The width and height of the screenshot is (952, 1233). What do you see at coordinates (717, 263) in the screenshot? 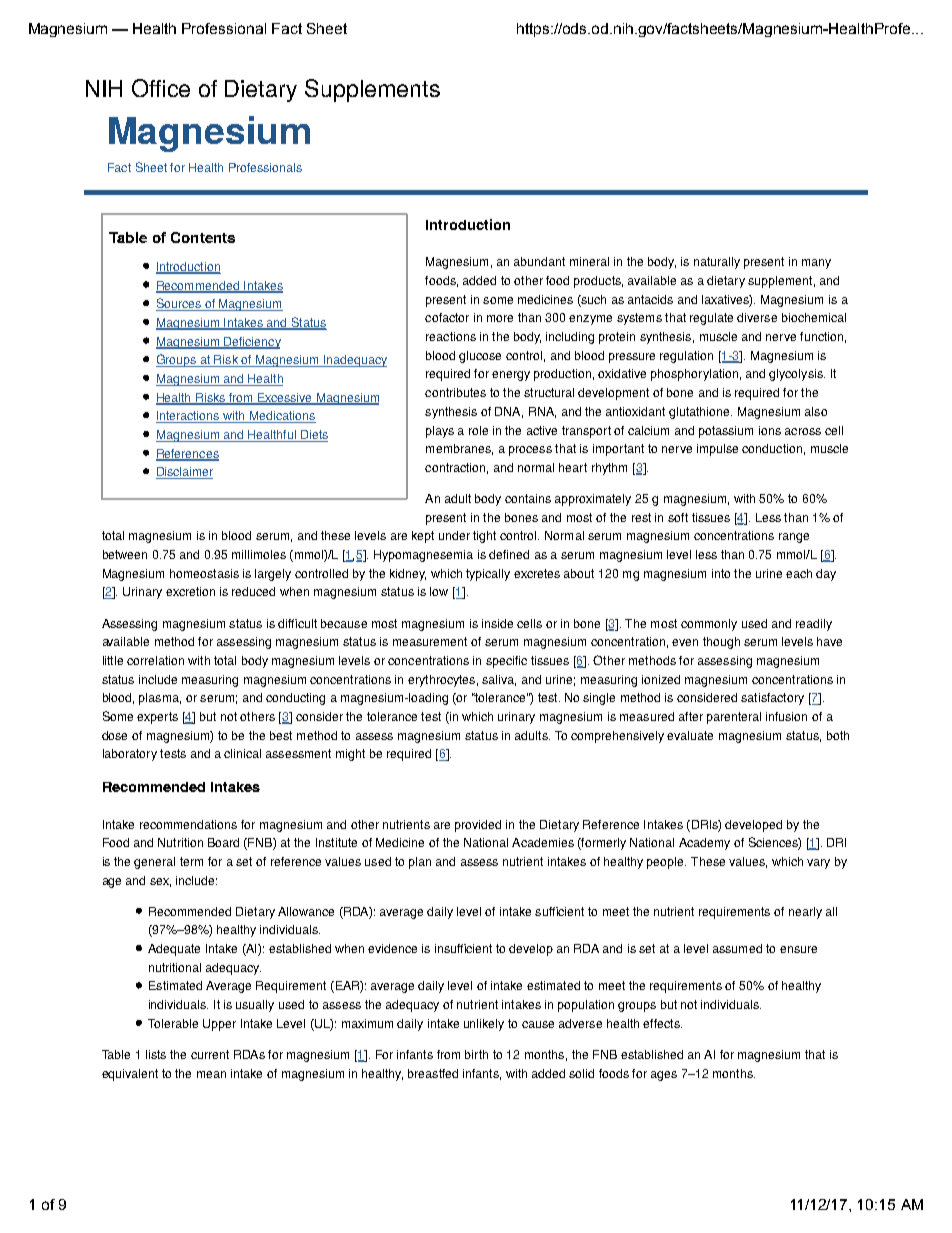
I see `naturally` at bounding box center [717, 263].
